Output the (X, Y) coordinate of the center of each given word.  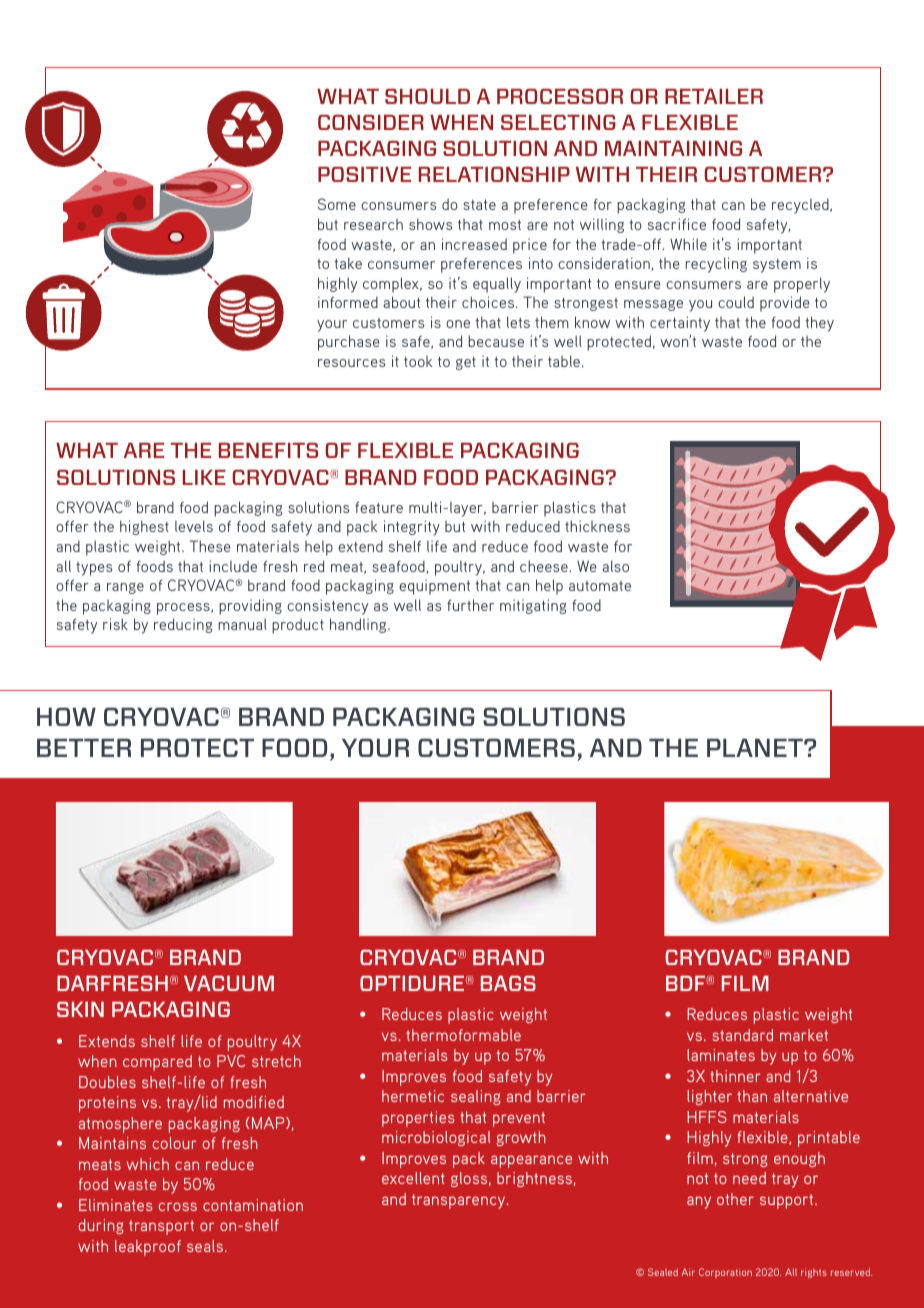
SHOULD (427, 96)
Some (337, 204)
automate (600, 586)
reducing (183, 625)
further (470, 605)
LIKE (204, 477)
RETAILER (714, 96)
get (466, 363)
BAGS (508, 983)
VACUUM (229, 983)
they (819, 324)
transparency (460, 1201)
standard (743, 1035)
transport (161, 1227)
